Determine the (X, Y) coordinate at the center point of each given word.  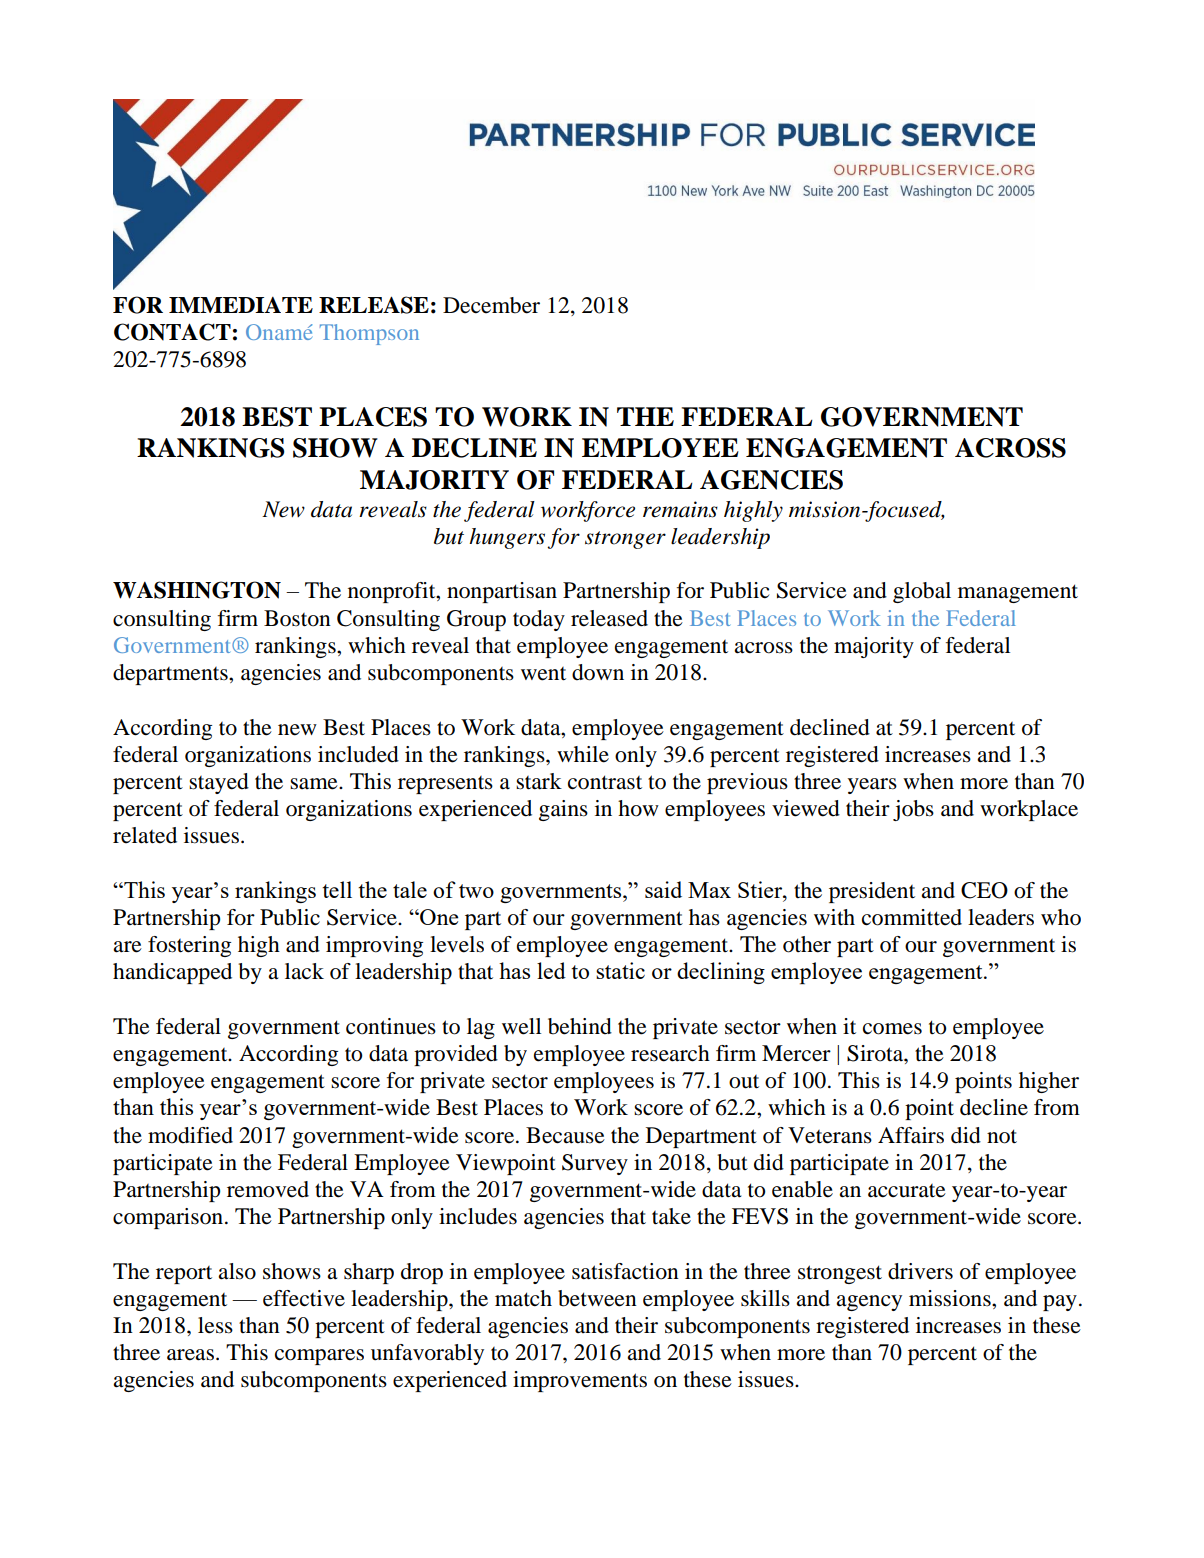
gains (563, 810)
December (491, 305)
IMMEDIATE (241, 305)
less (215, 1325)
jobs (913, 810)
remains (680, 509)
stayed (219, 783)
